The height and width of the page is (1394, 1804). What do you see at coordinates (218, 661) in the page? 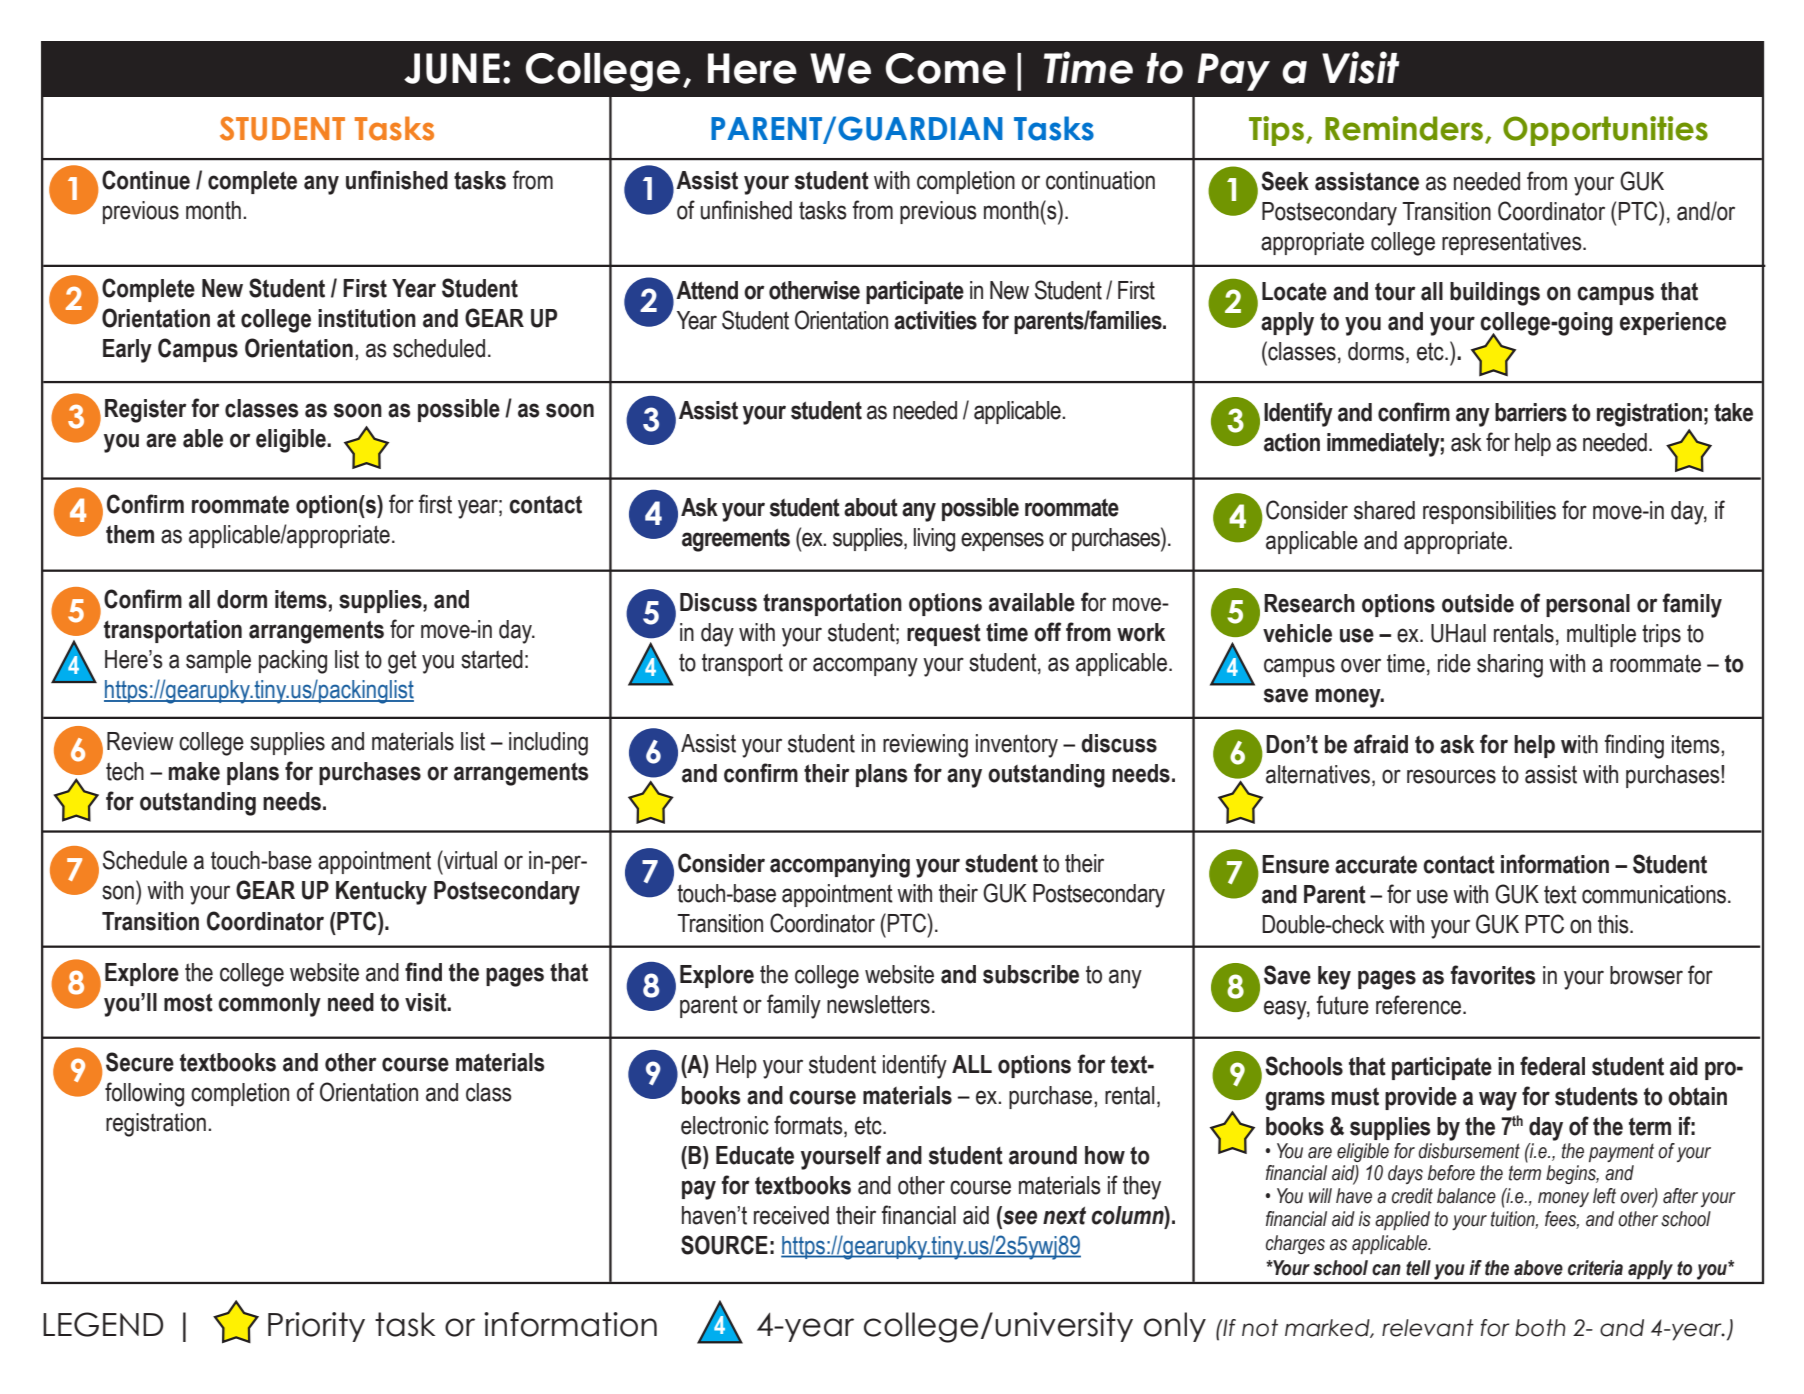
I see `sample` at bounding box center [218, 661].
